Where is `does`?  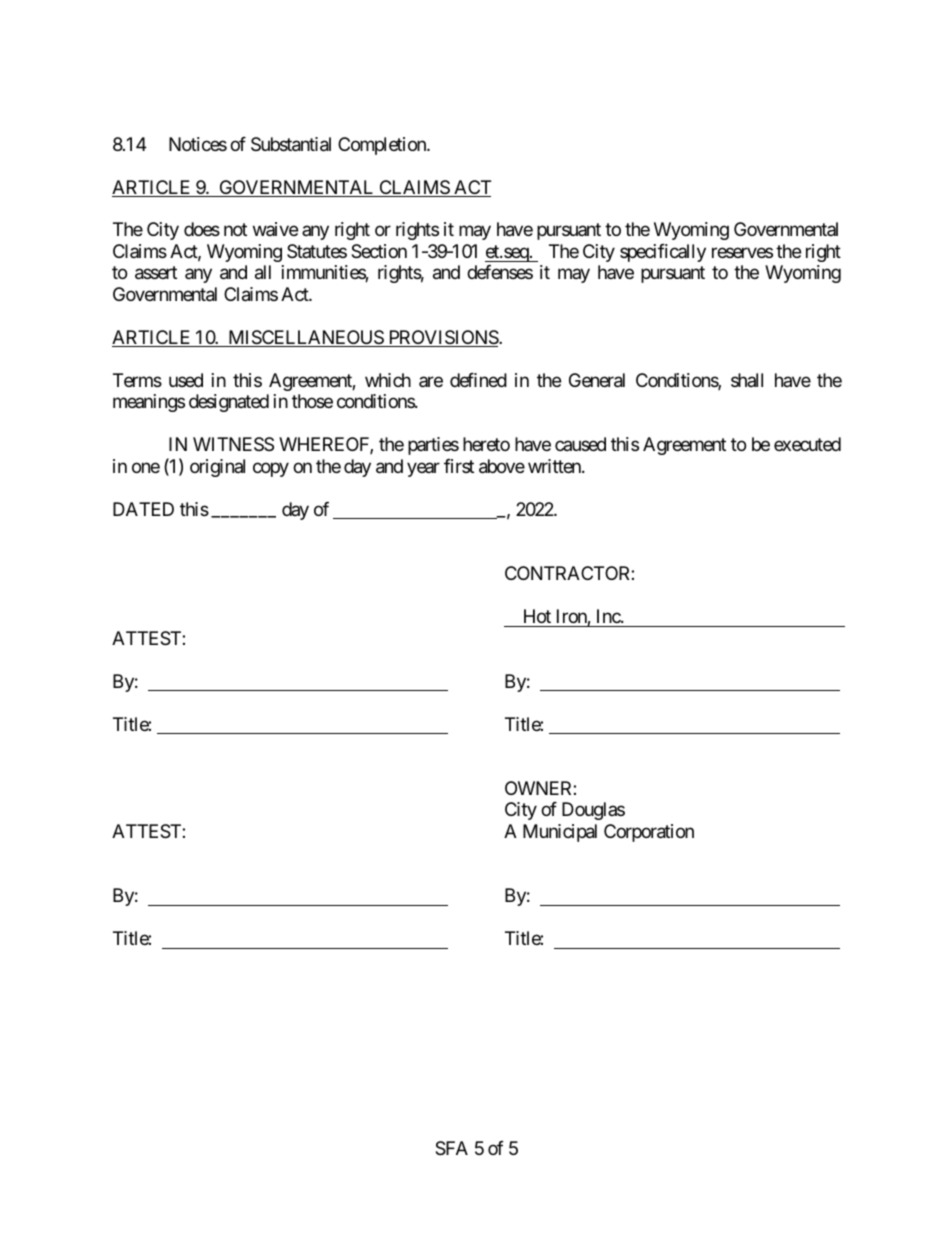 does is located at coordinates (202, 229).
